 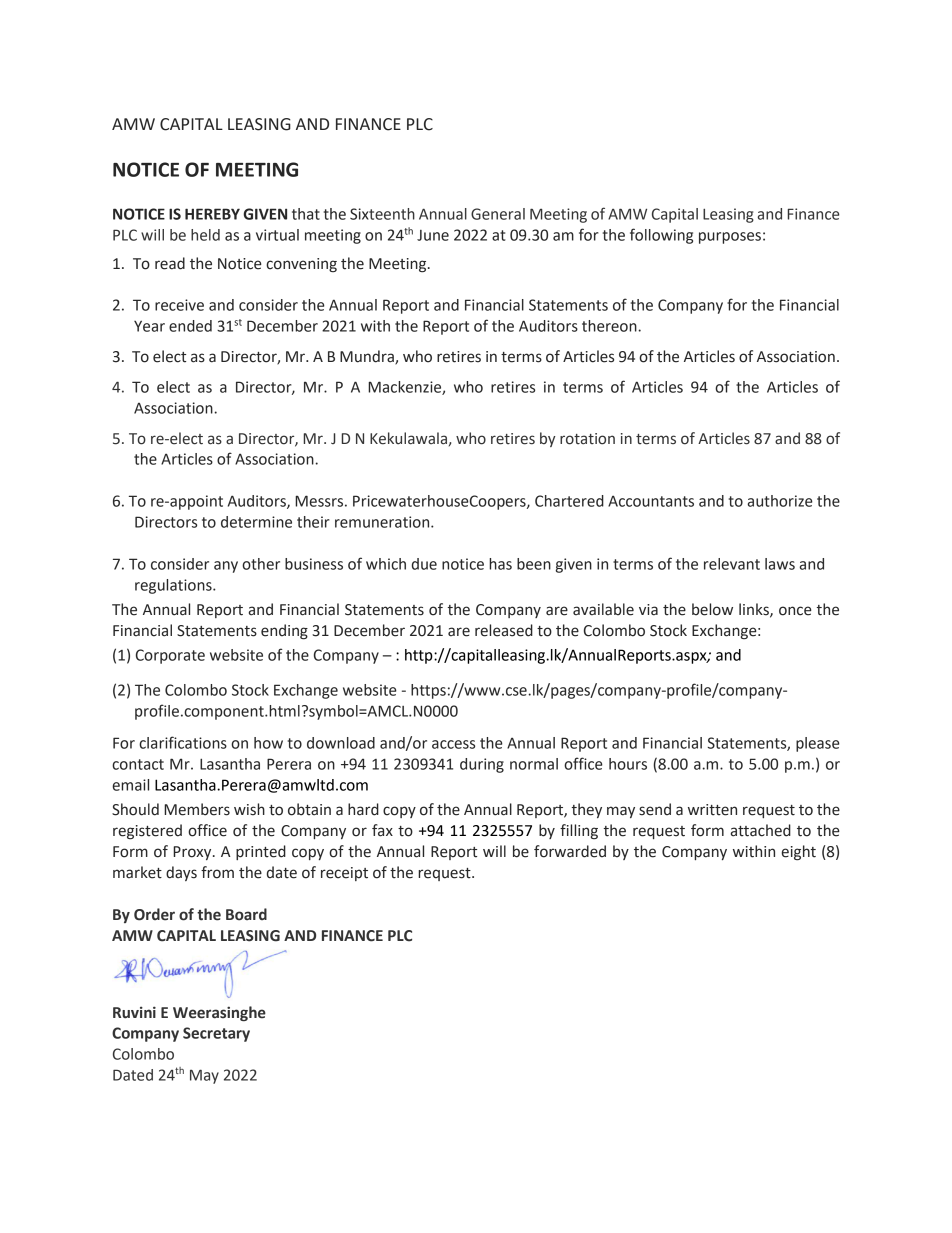 I want to click on during, so click(x=482, y=765).
